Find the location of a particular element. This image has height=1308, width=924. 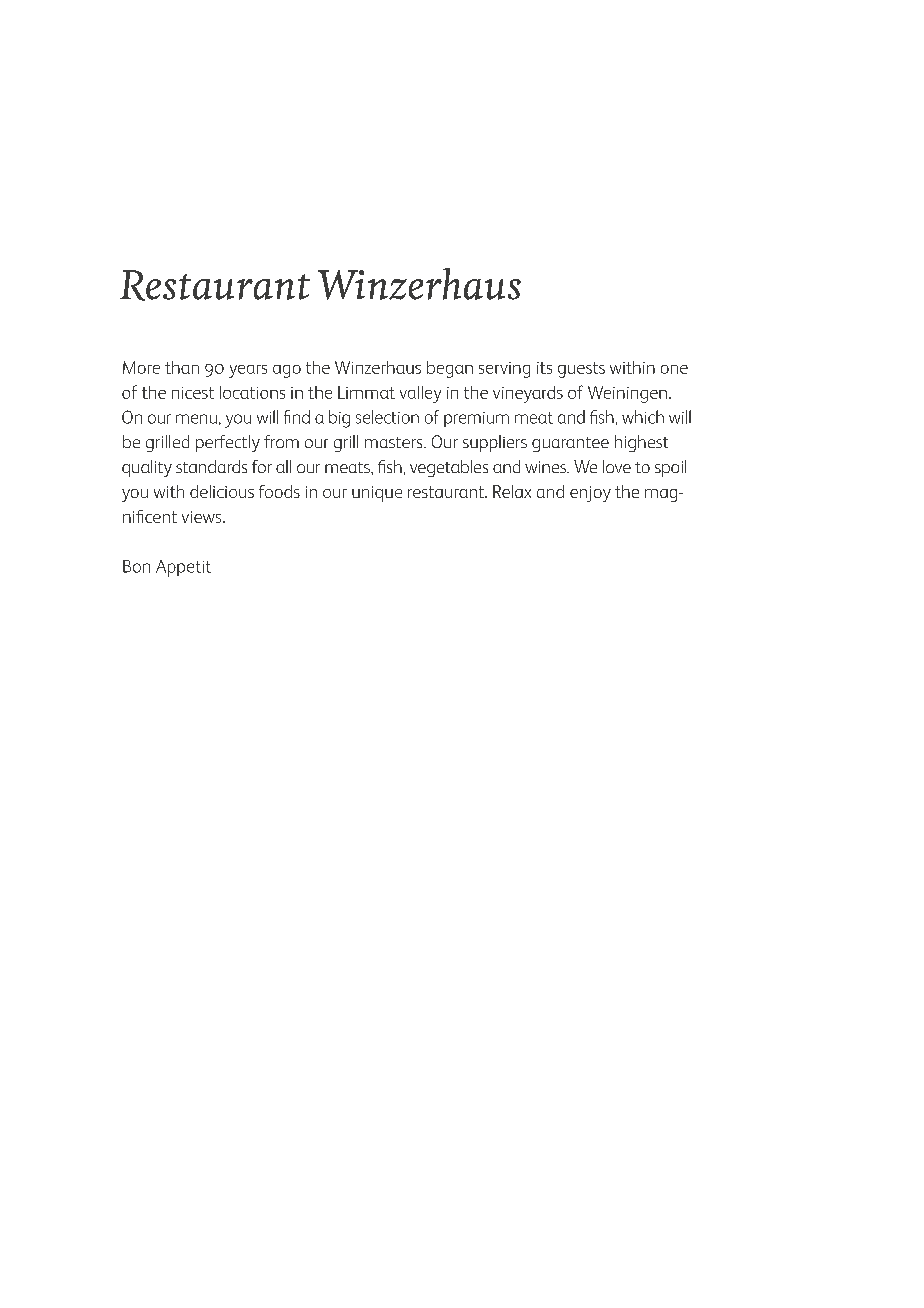

enjoy is located at coordinates (590, 494).
